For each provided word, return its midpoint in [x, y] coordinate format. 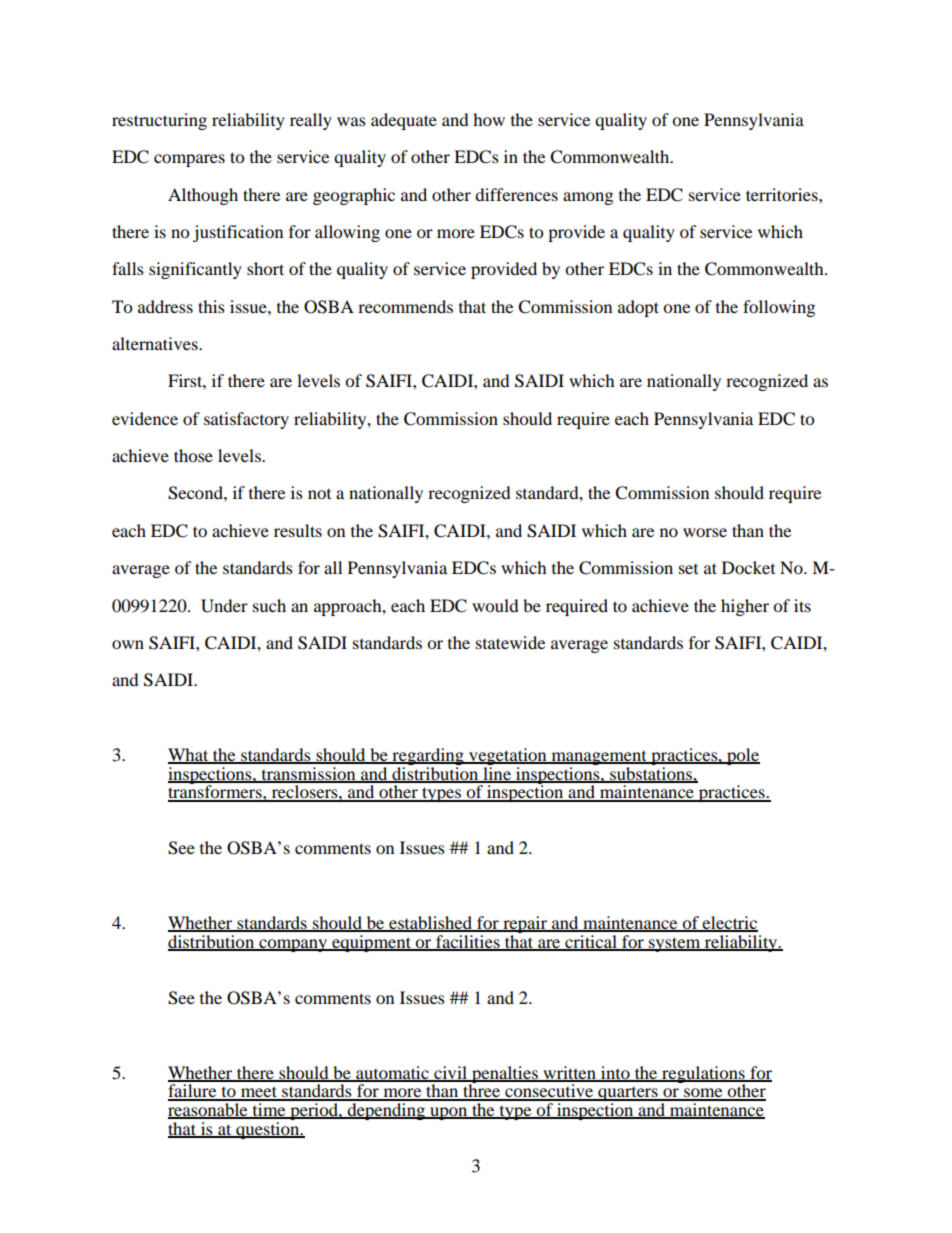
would [495, 605]
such [269, 605]
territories [783, 194]
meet [259, 1093]
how [489, 119]
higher [745, 607]
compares [189, 160]
